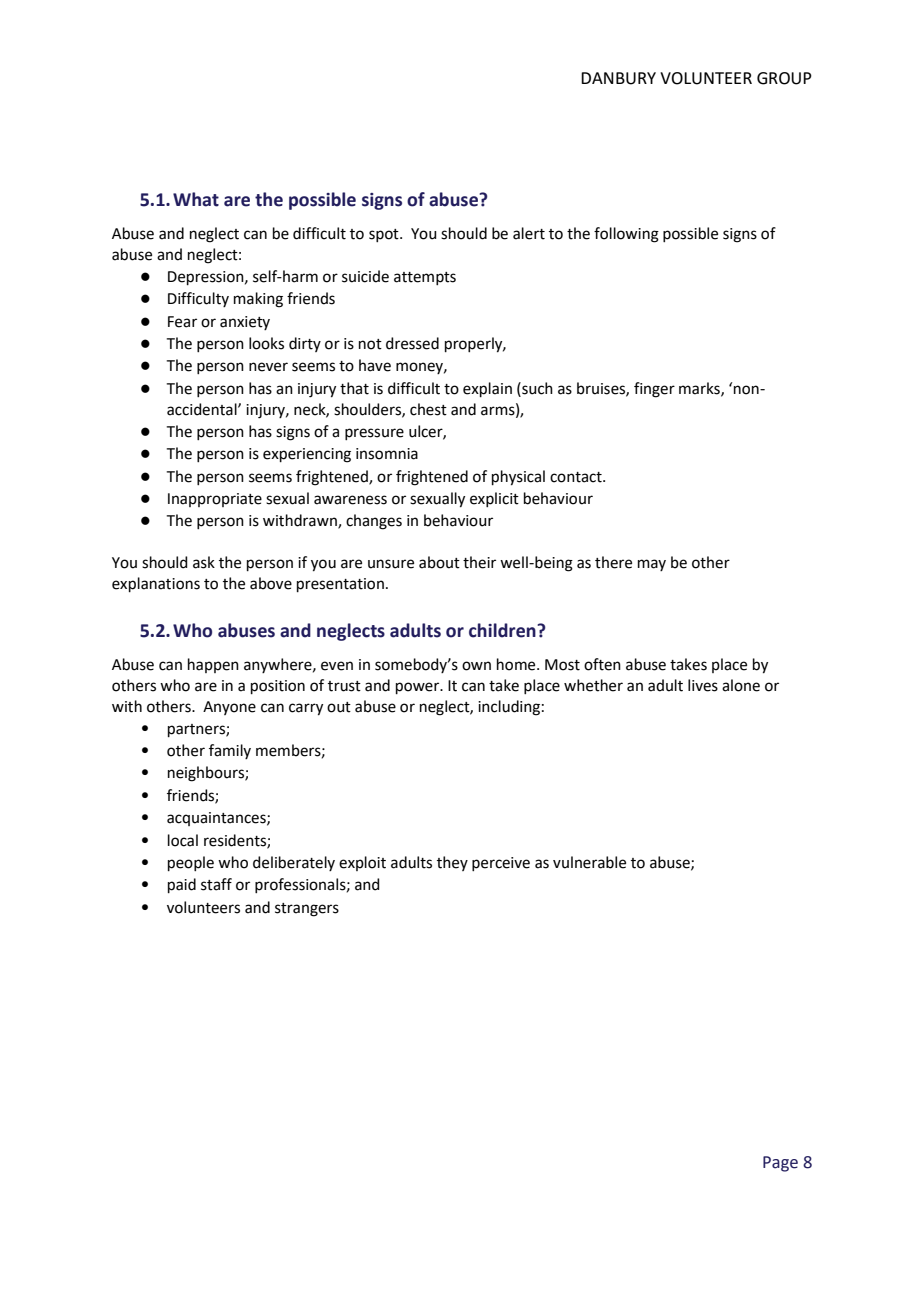  I want to click on Inappropriate, so click(215, 500).
